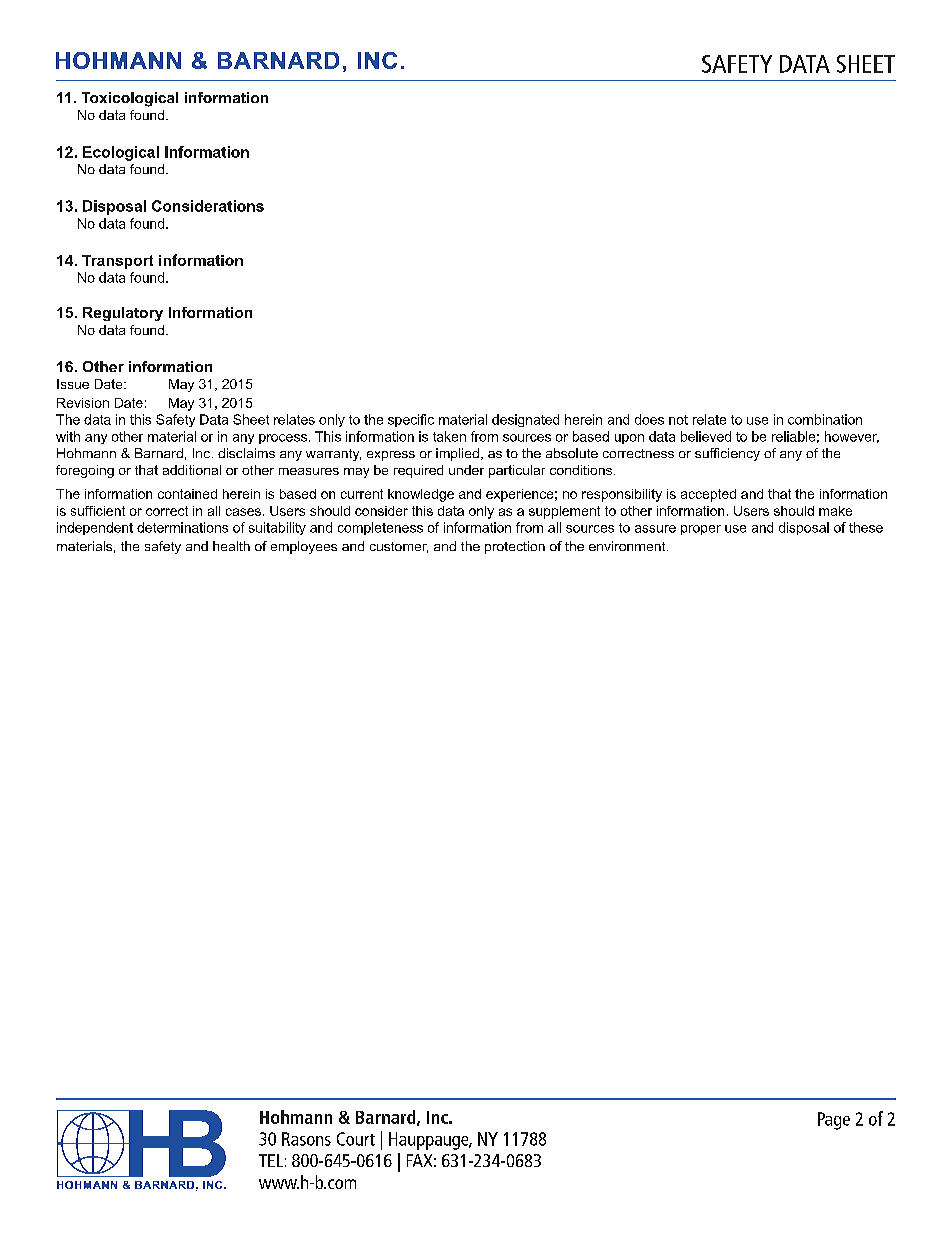  I want to click on protection, so click(515, 547).
